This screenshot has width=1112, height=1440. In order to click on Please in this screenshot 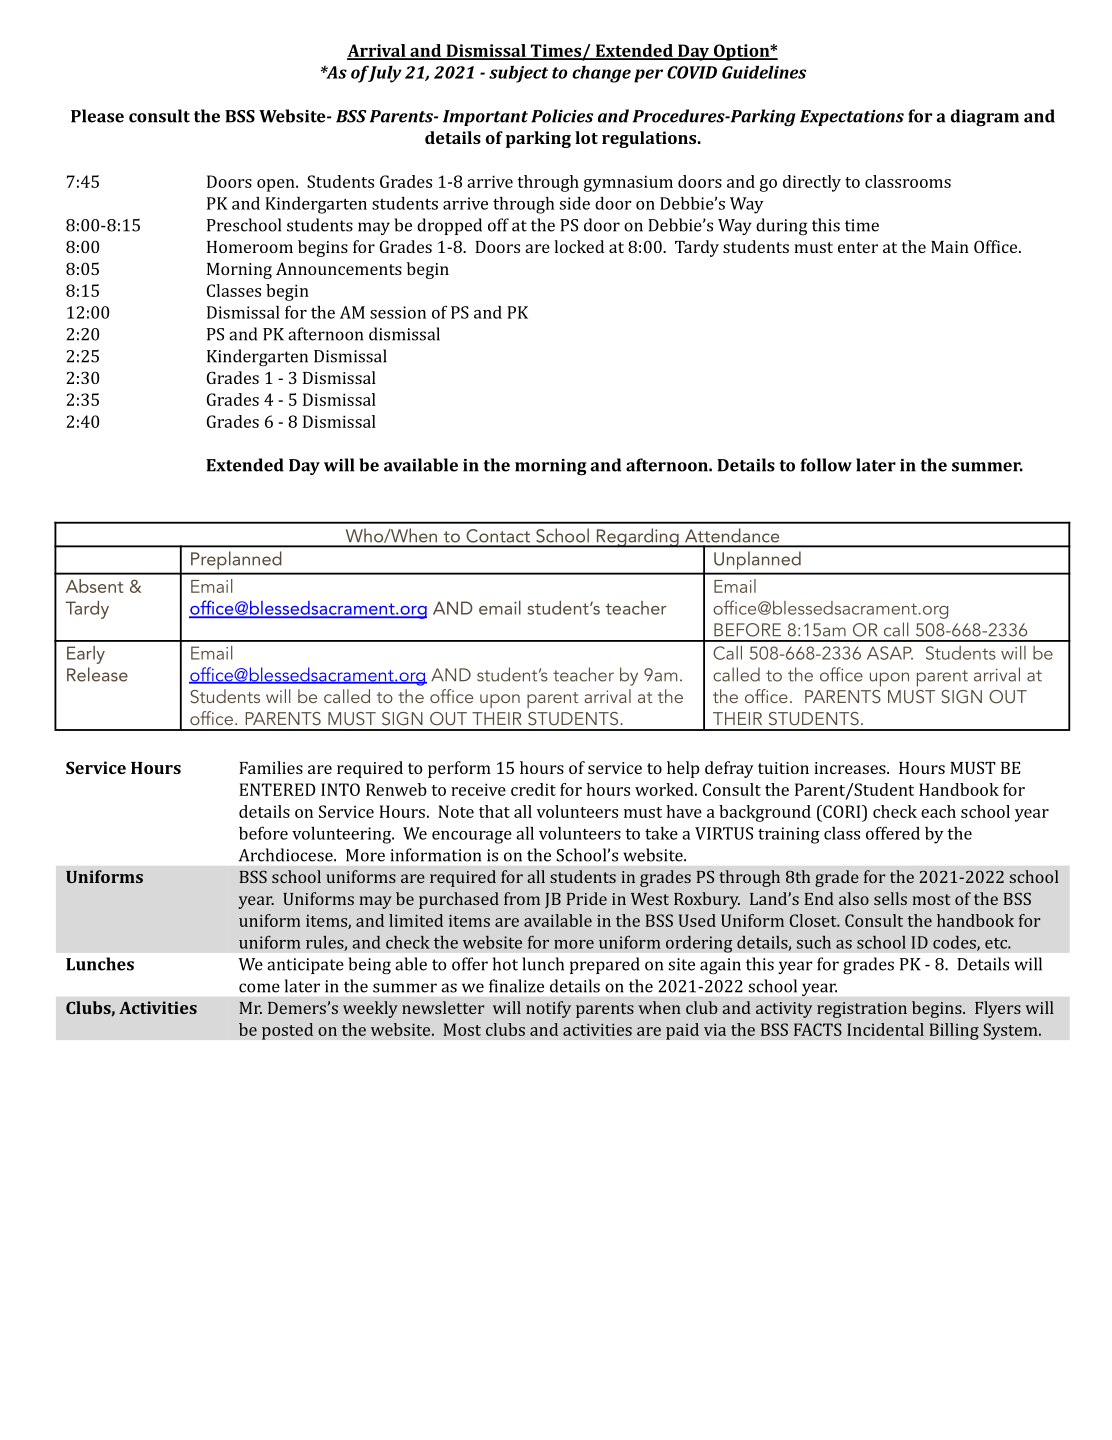, I will do `click(97, 116)`.
